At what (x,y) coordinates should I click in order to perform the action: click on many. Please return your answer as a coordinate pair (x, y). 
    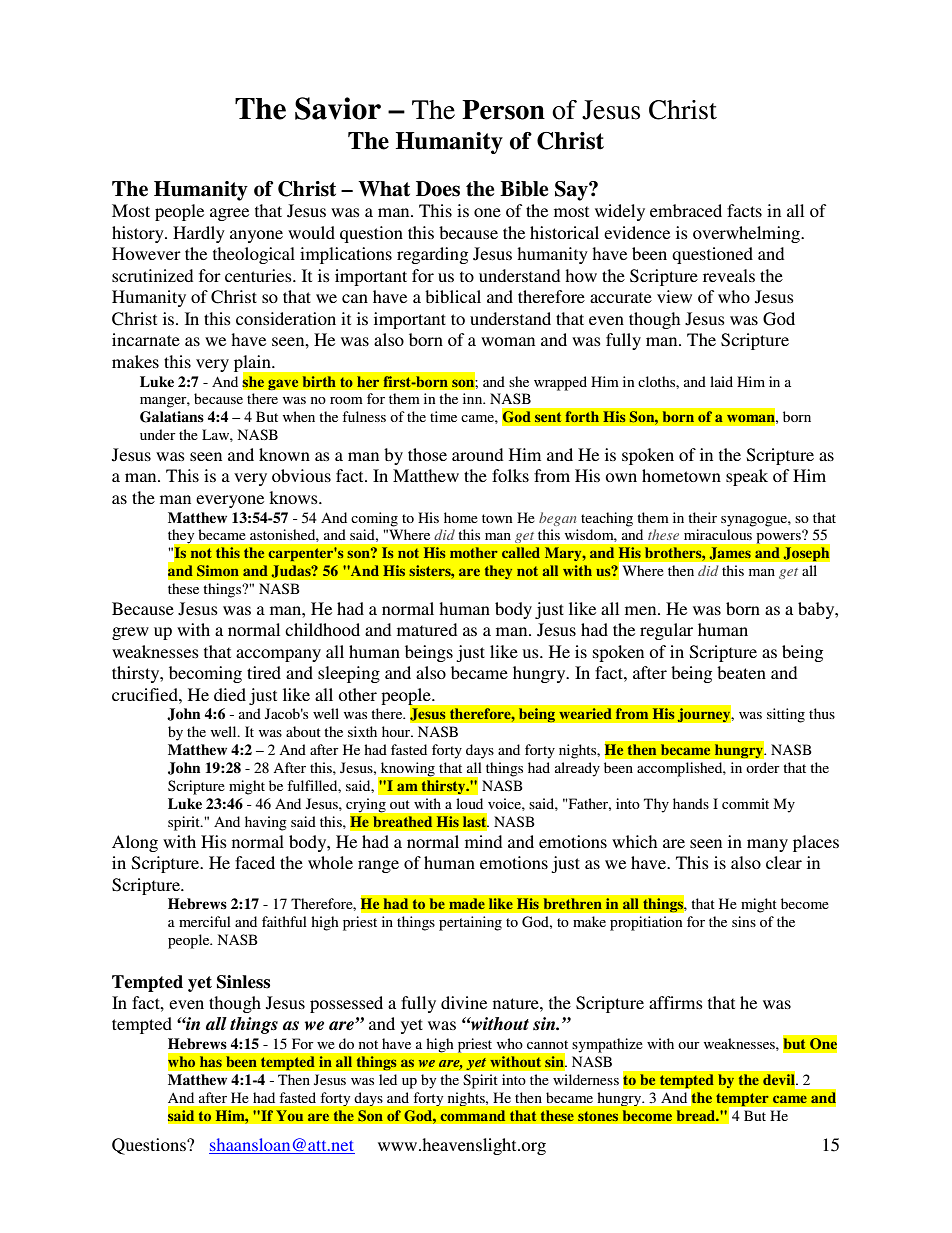
    Looking at the image, I should click on (767, 845).
